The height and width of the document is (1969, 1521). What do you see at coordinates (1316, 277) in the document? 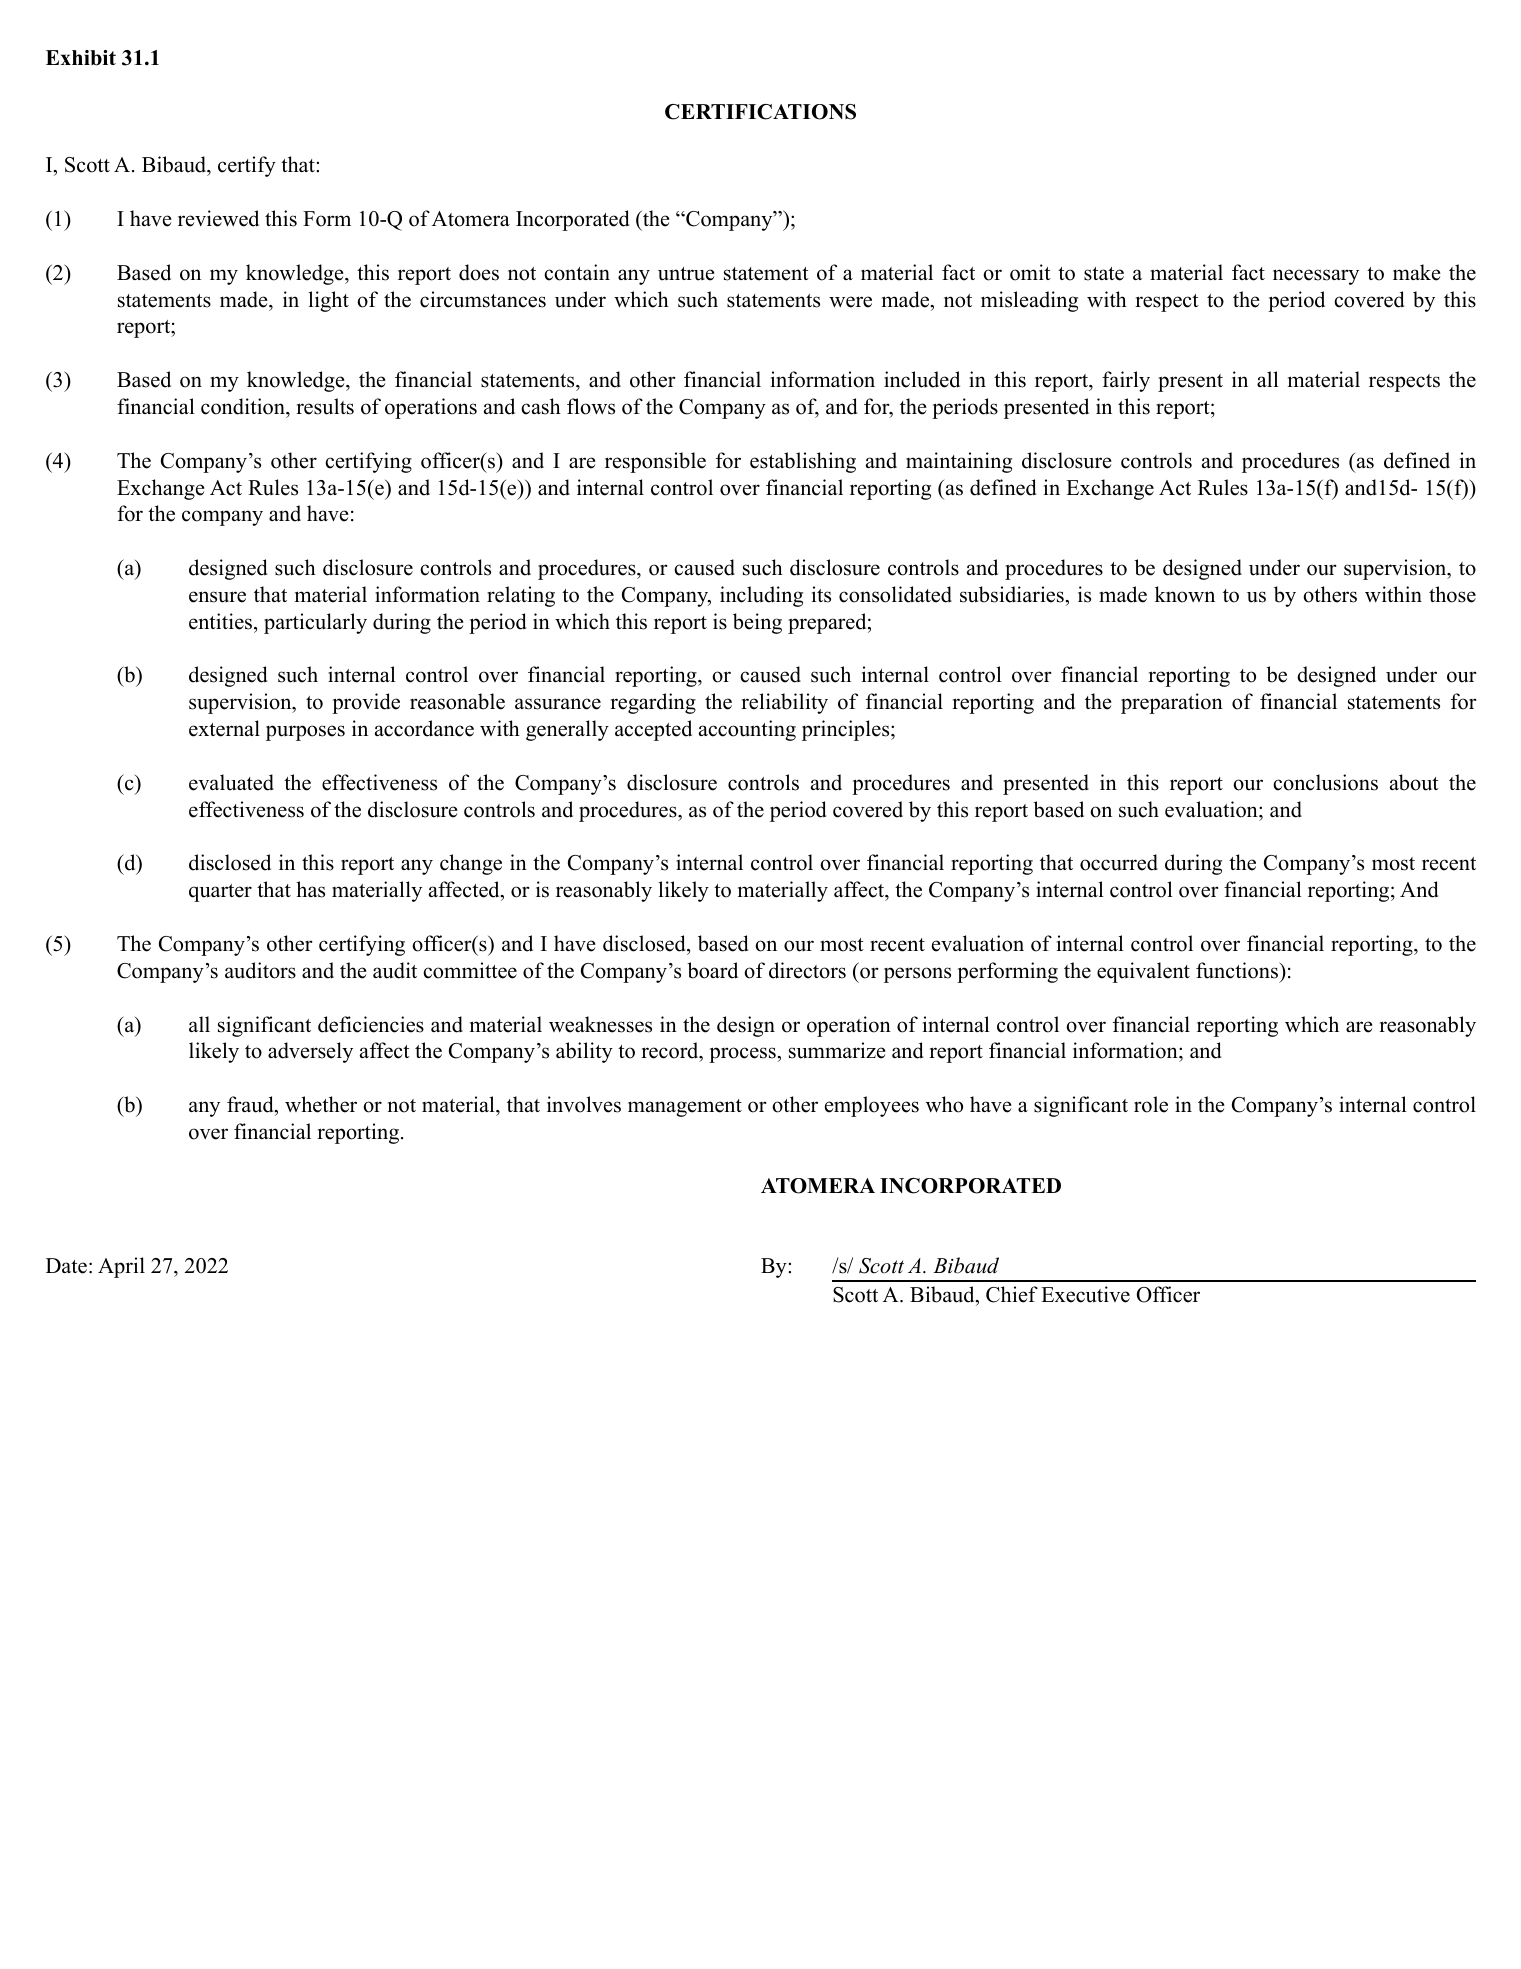
I see `necessary` at bounding box center [1316, 277].
